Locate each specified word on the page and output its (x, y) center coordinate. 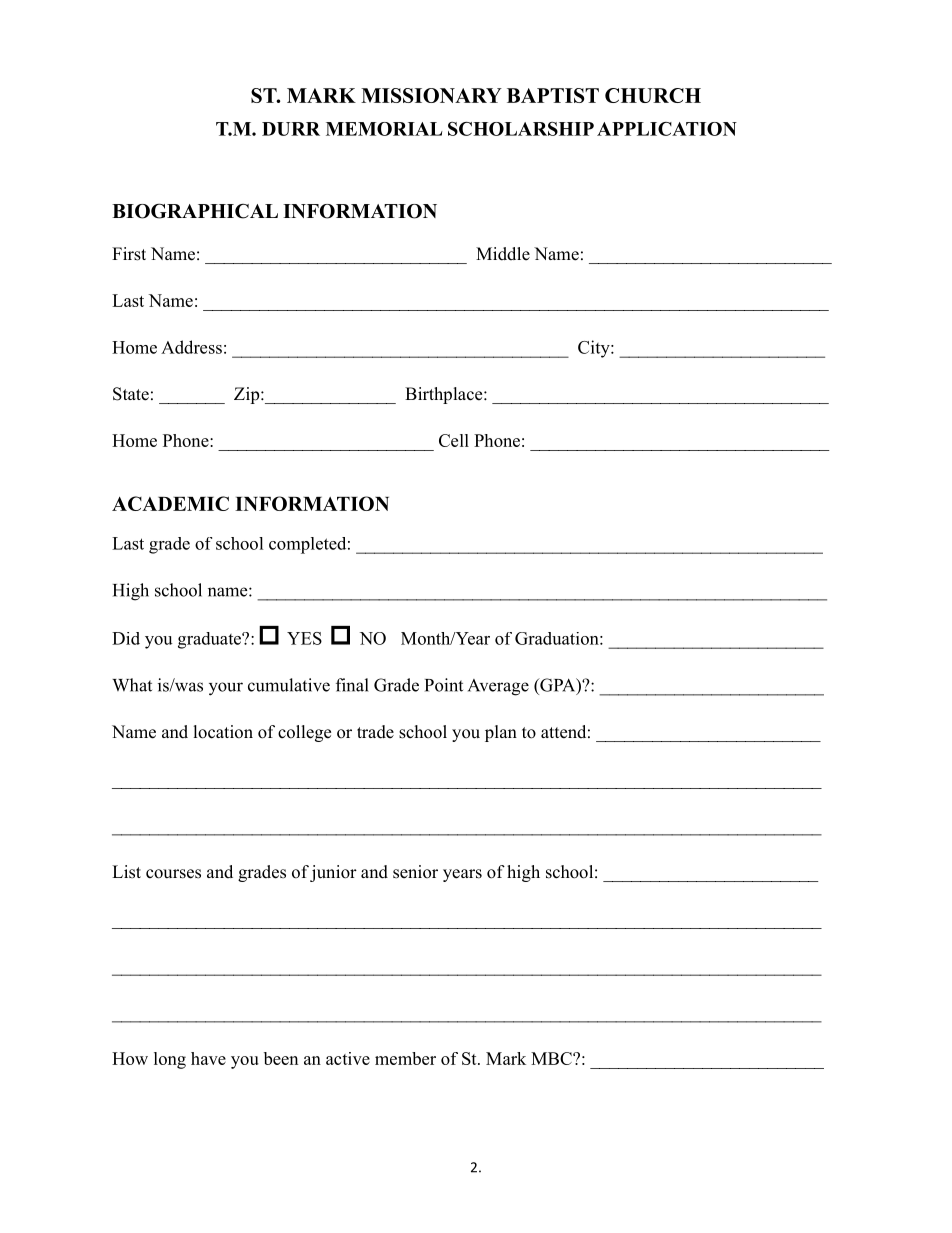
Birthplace (445, 395)
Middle (503, 254)
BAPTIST (553, 95)
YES (304, 638)
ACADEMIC (170, 503)
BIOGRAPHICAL (195, 211)
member (405, 1058)
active (348, 1058)
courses (173, 874)
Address (191, 347)
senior (415, 872)
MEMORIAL (384, 129)
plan (501, 733)
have (208, 1058)
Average (498, 687)
